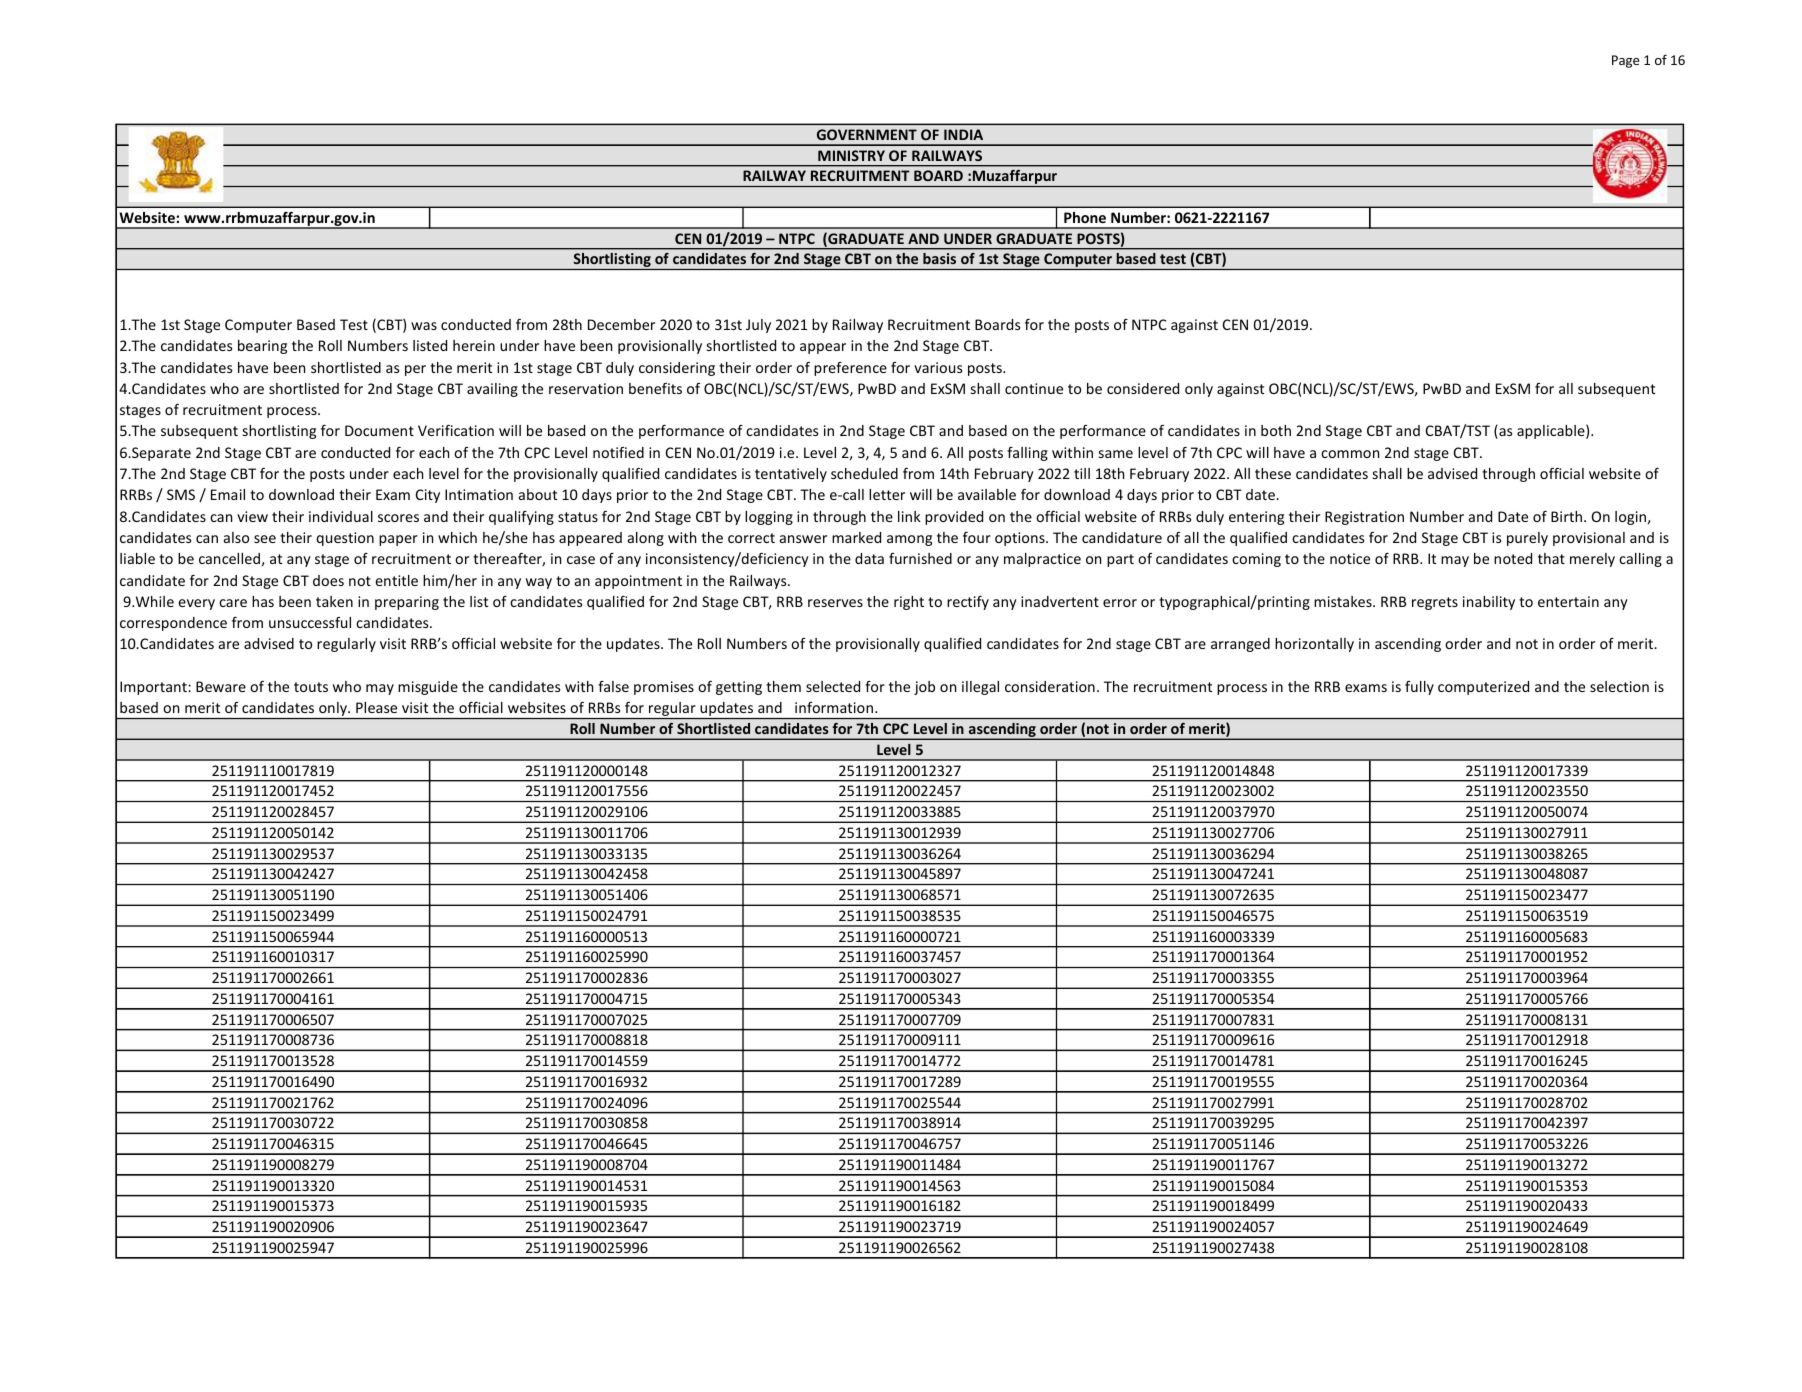 Image resolution: width=1802 pixels, height=1392 pixels. Describe the element at coordinates (850, 369) in the image. I see `preference` at that location.
